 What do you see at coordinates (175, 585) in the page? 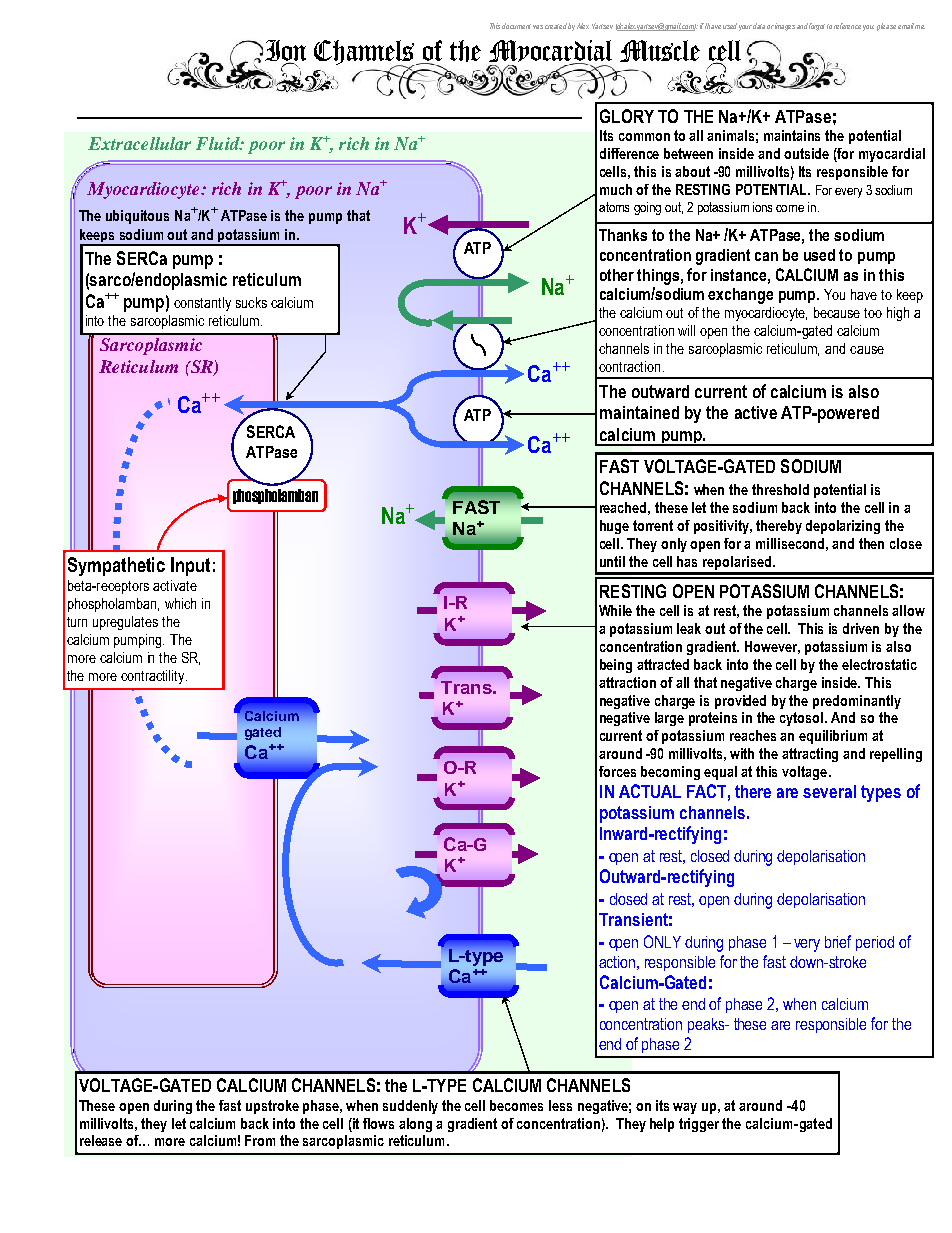
I see `activate` at bounding box center [175, 585].
